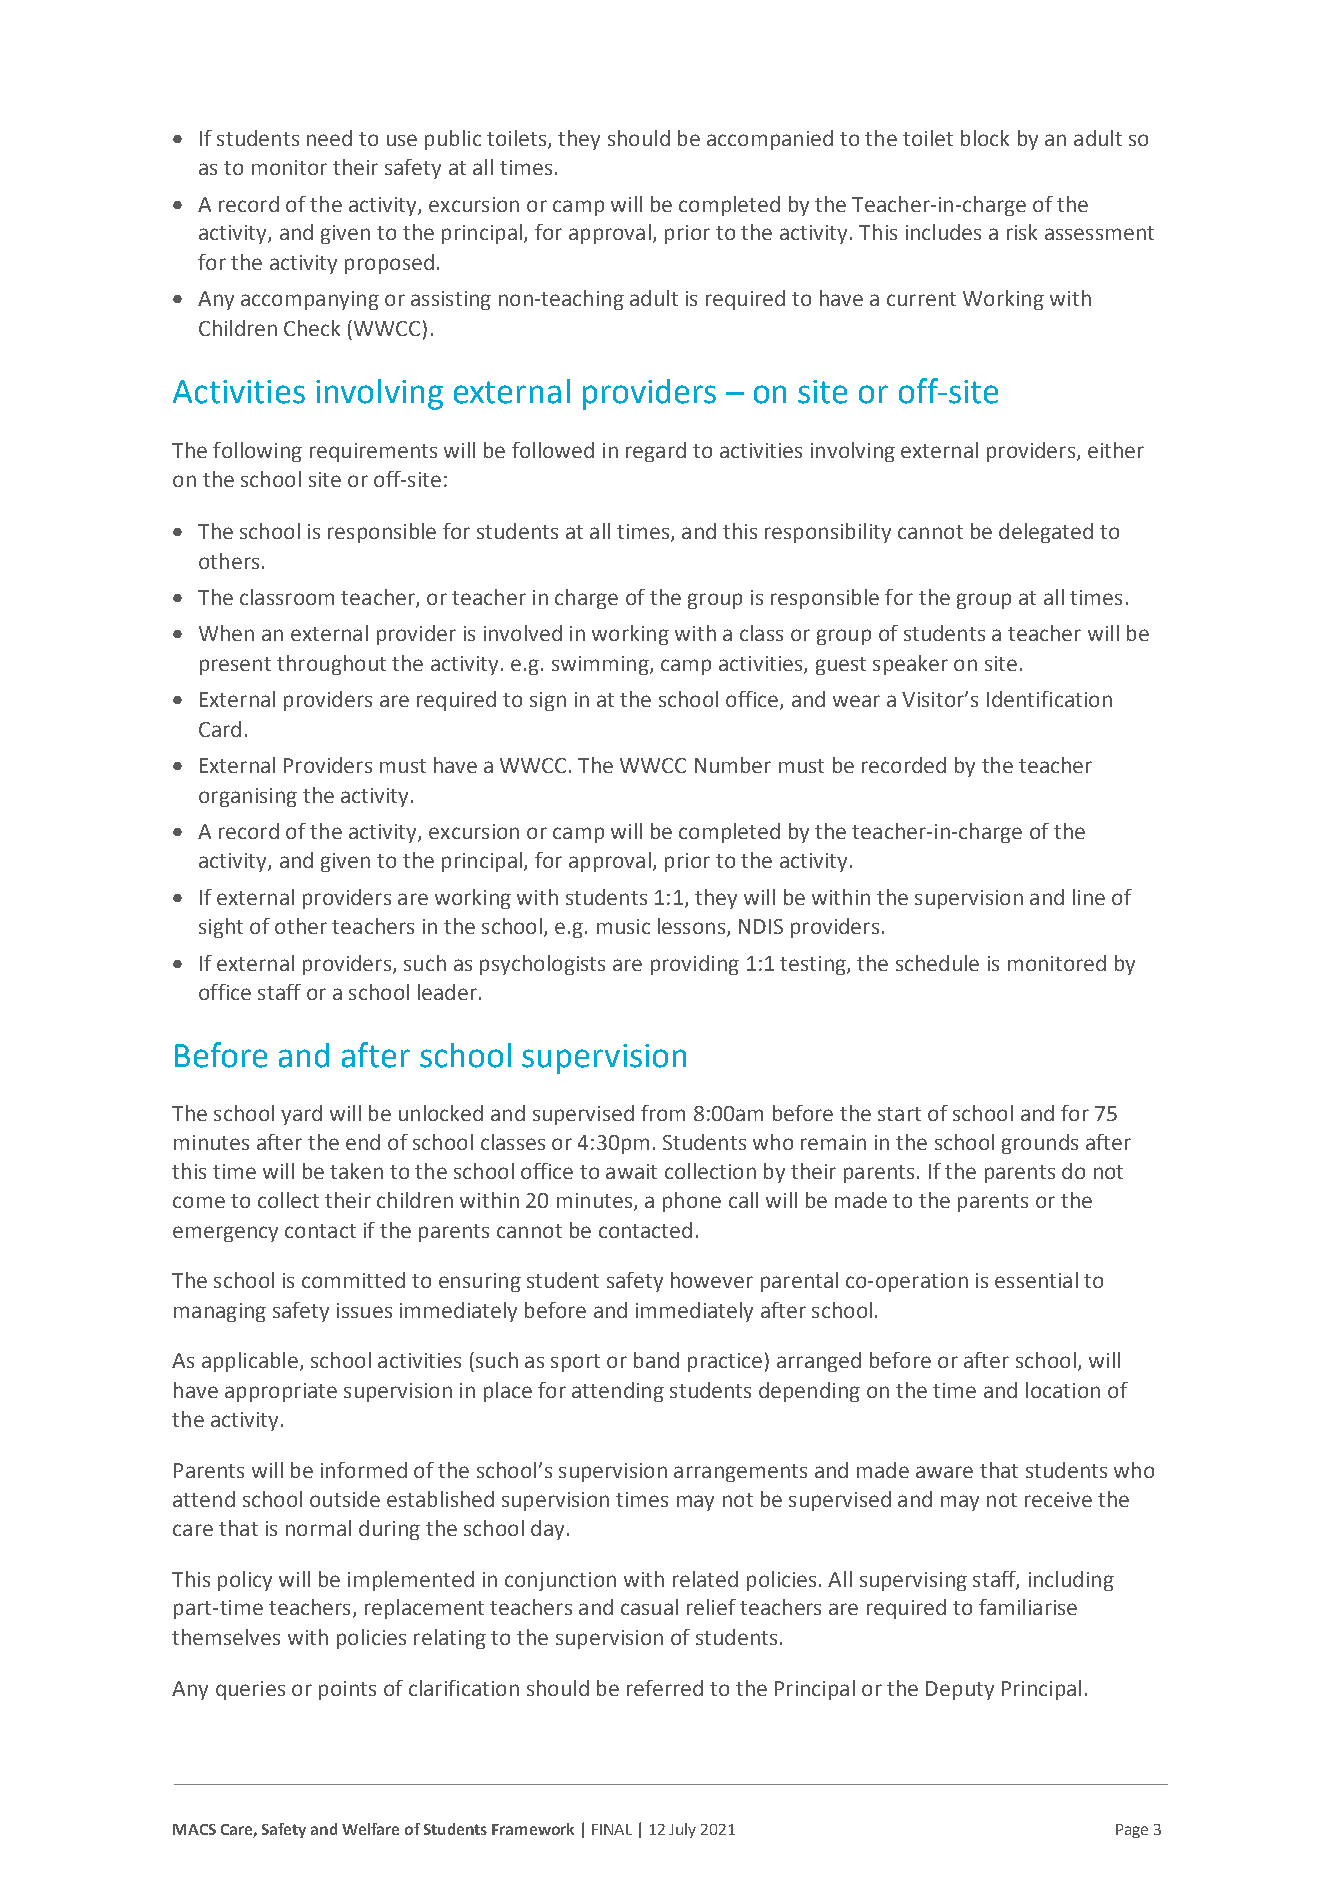  Describe the element at coordinates (248, 797) in the screenshot. I see `organising` at that location.
